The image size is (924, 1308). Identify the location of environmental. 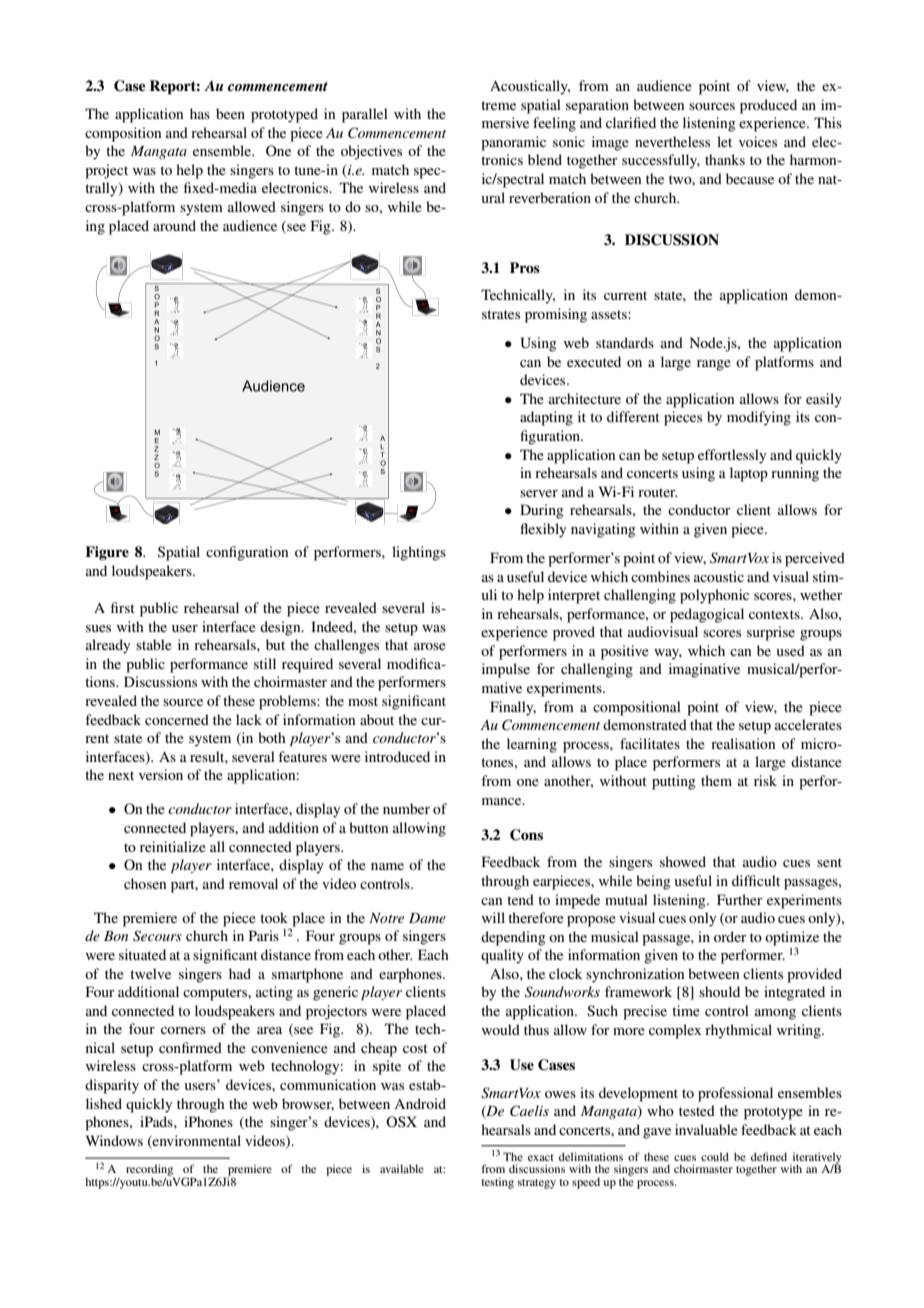
(196, 1140).
